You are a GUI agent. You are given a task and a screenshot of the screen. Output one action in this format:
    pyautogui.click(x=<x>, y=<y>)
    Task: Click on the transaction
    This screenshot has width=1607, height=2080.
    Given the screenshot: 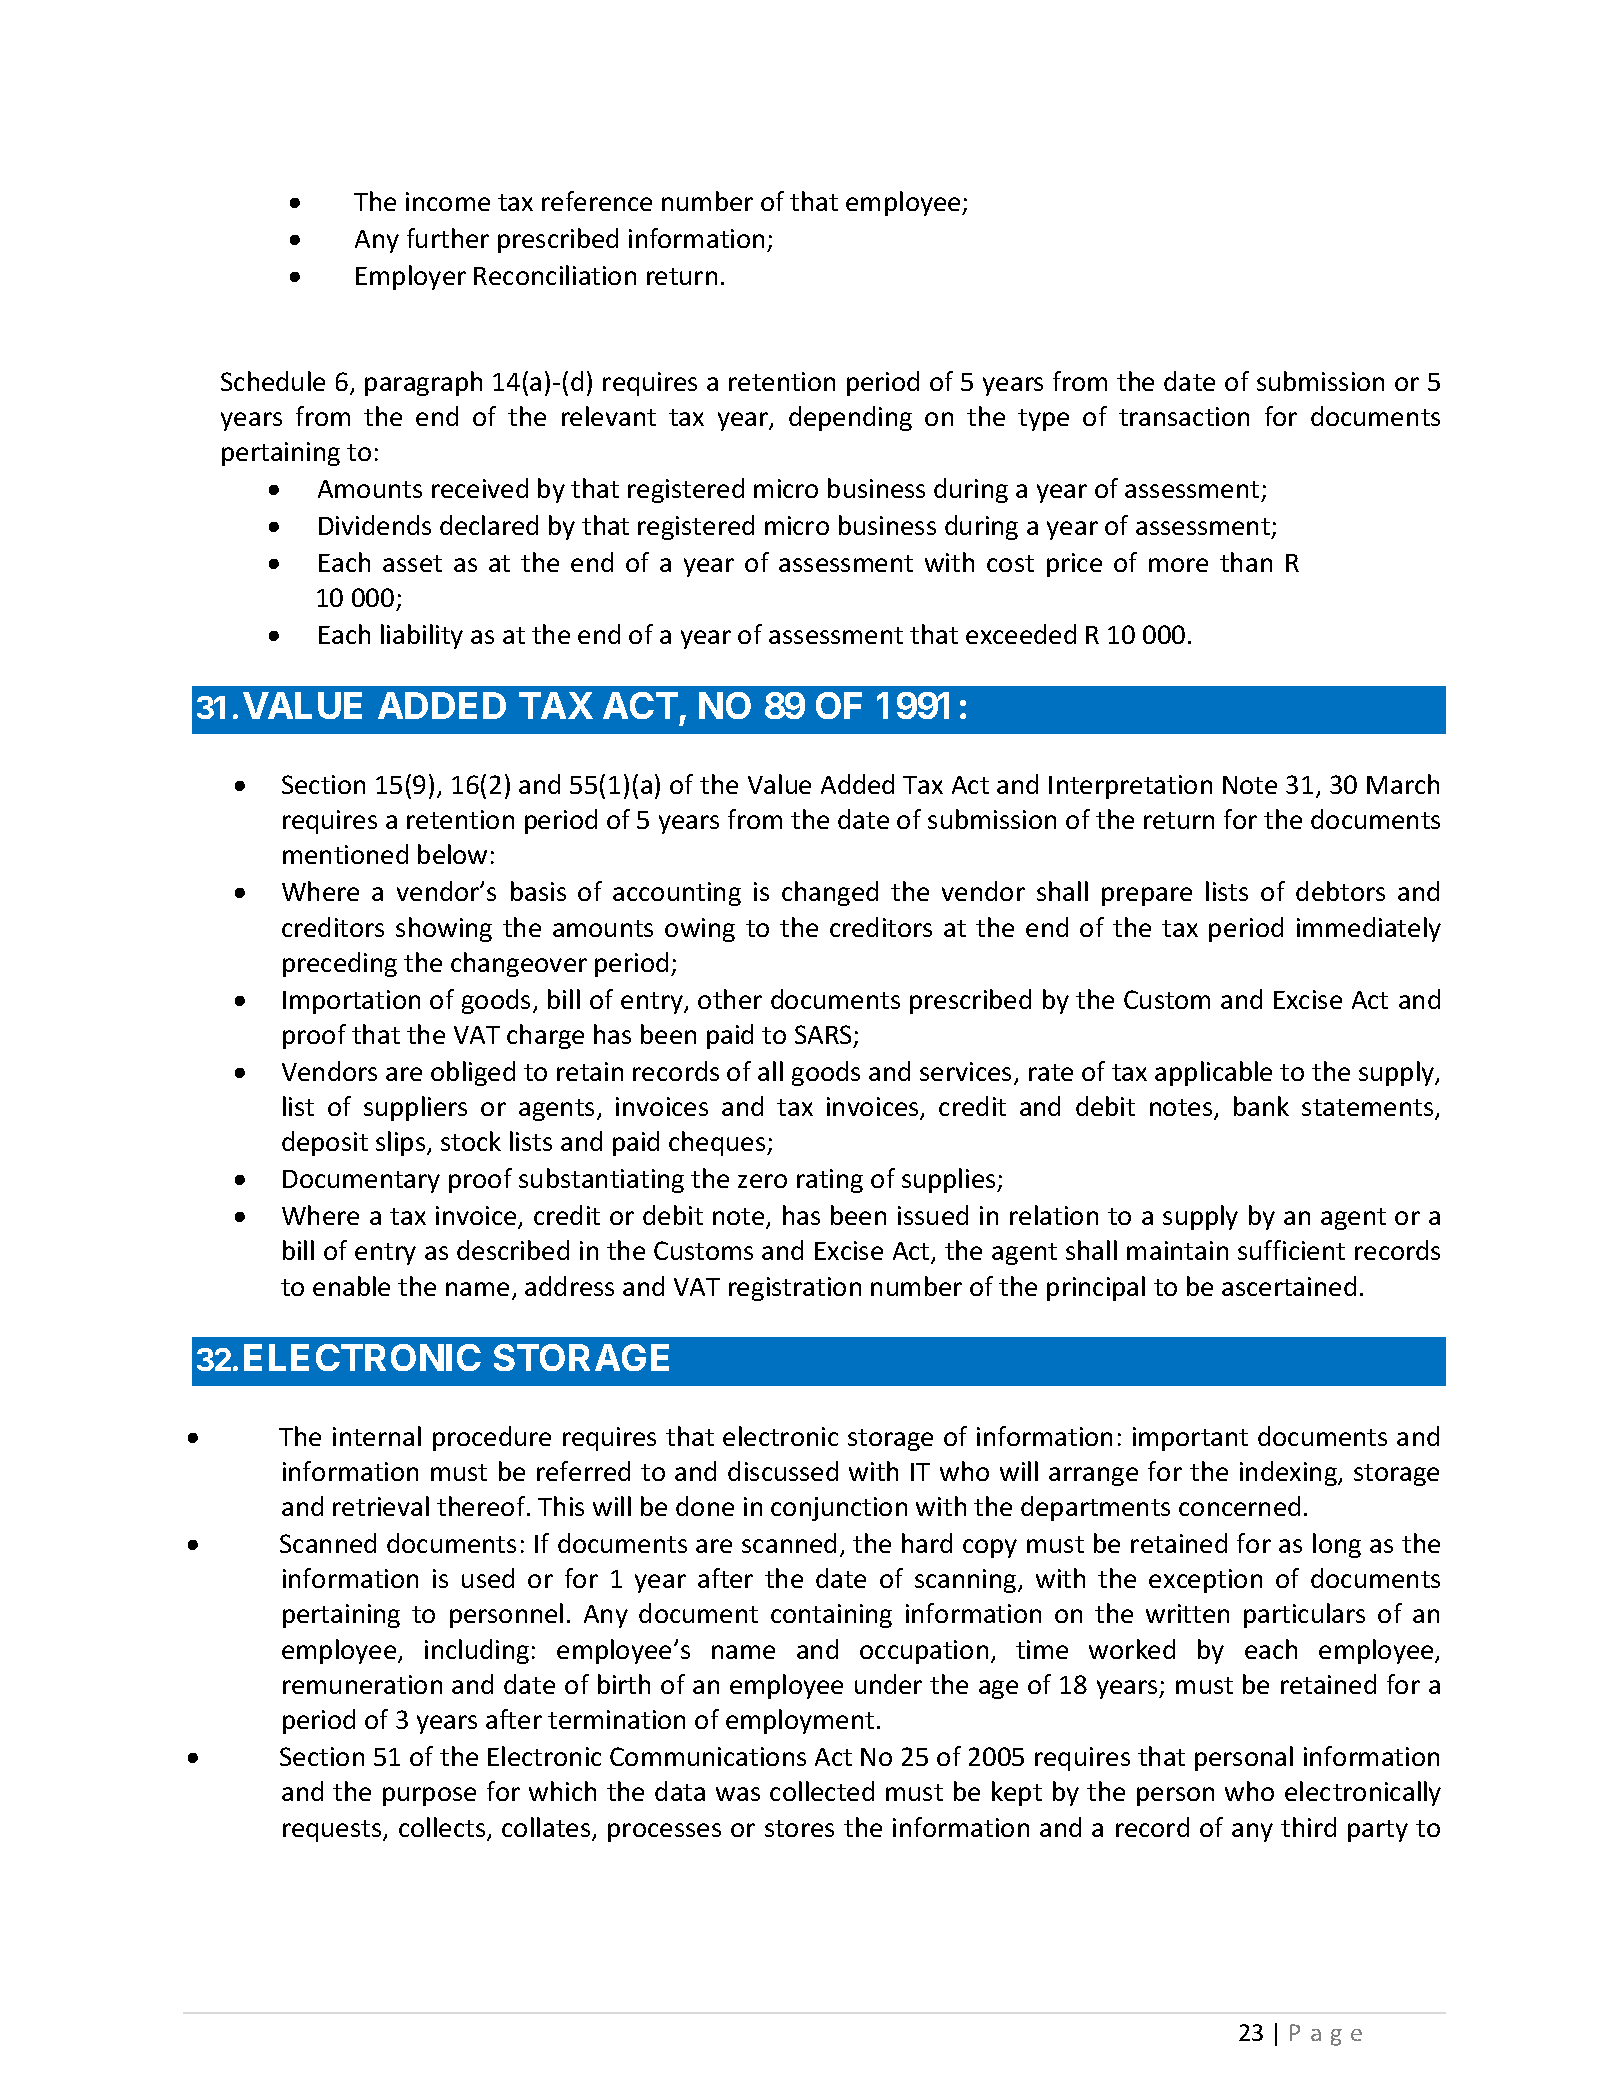 What is the action you would take?
    pyautogui.click(x=1184, y=416)
